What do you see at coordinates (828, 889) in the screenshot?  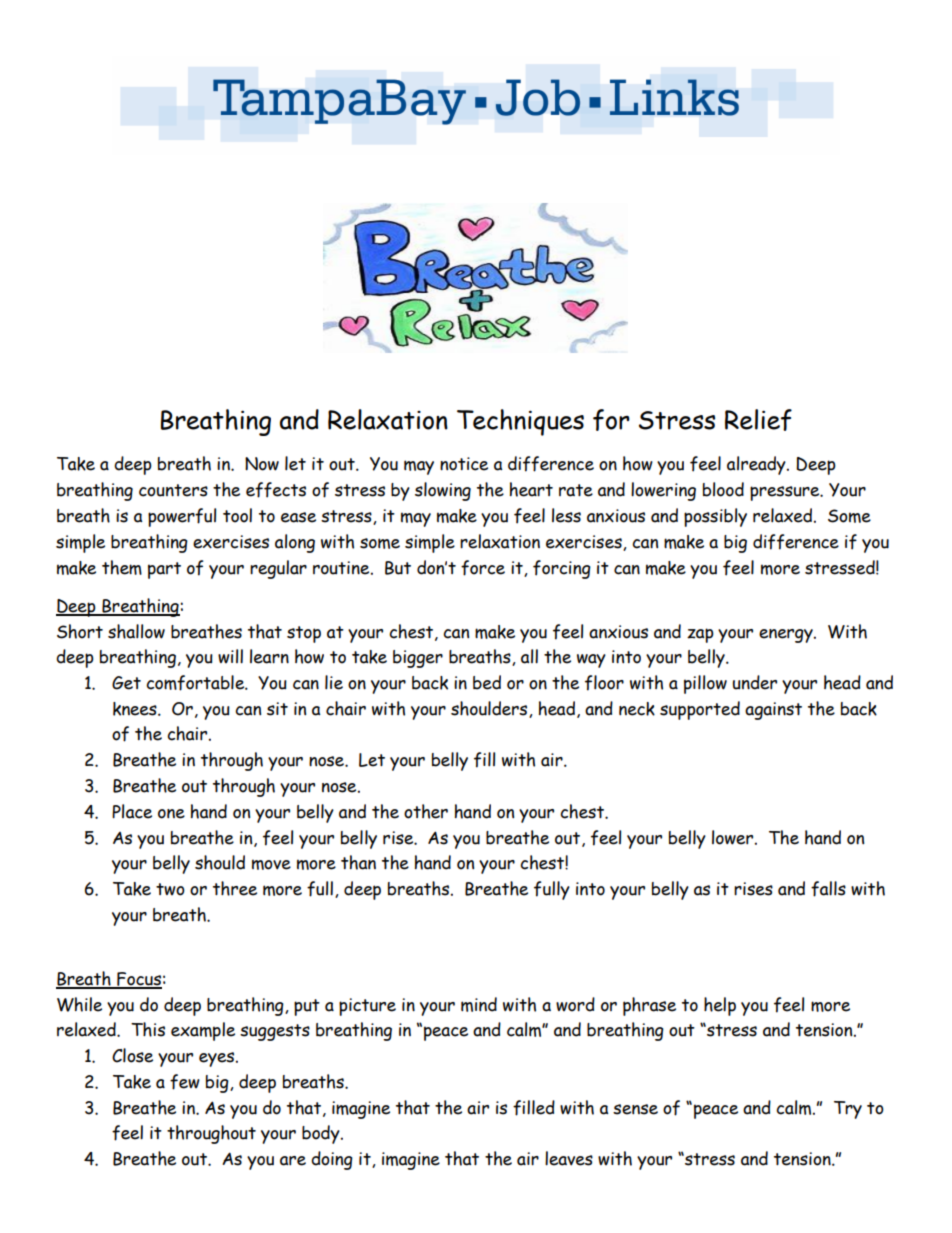 I see `falls` at bounding box center [828, 889].
